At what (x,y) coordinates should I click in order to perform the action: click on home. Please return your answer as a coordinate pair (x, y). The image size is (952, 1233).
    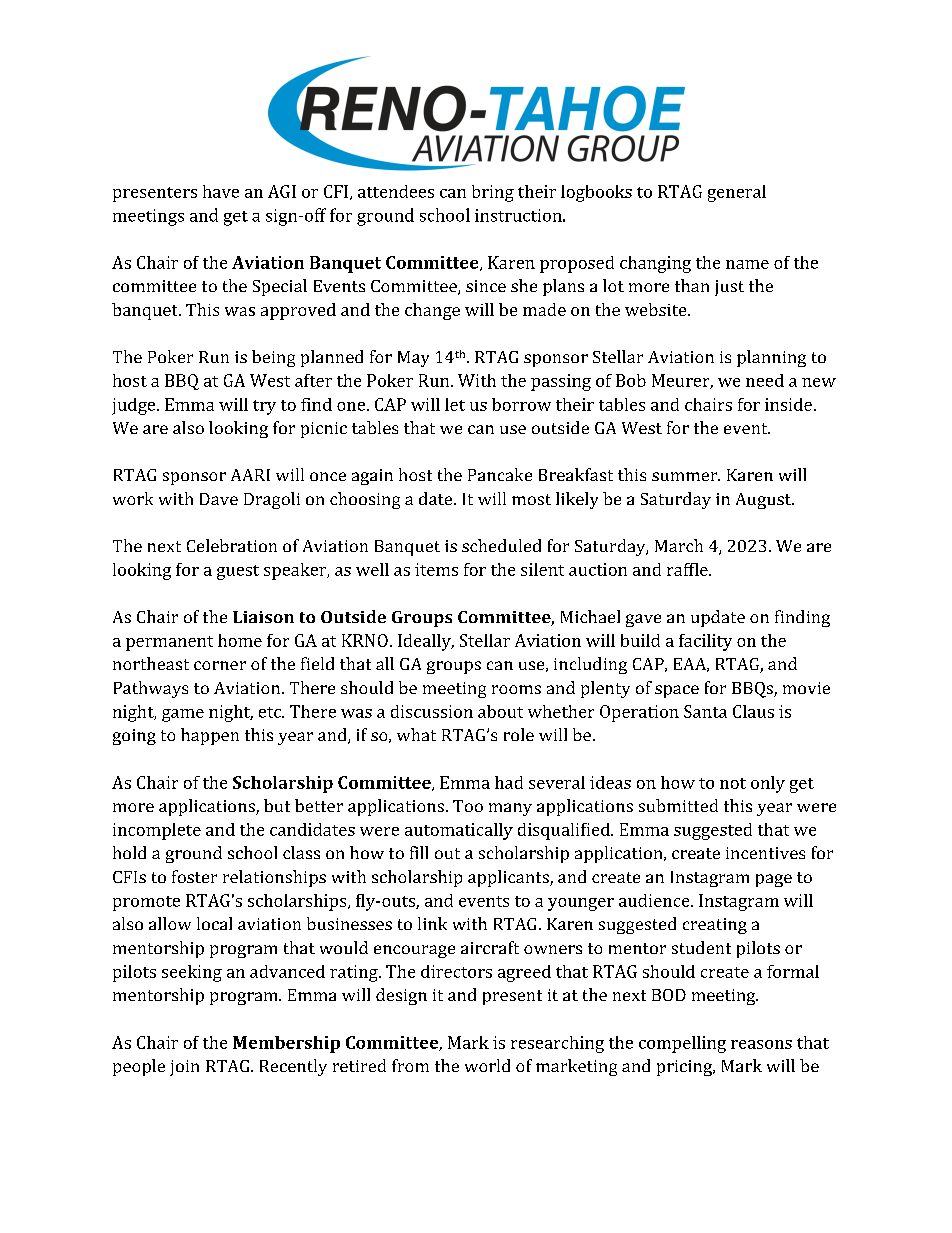
    Looking at the image, I should click on (240, 640).
